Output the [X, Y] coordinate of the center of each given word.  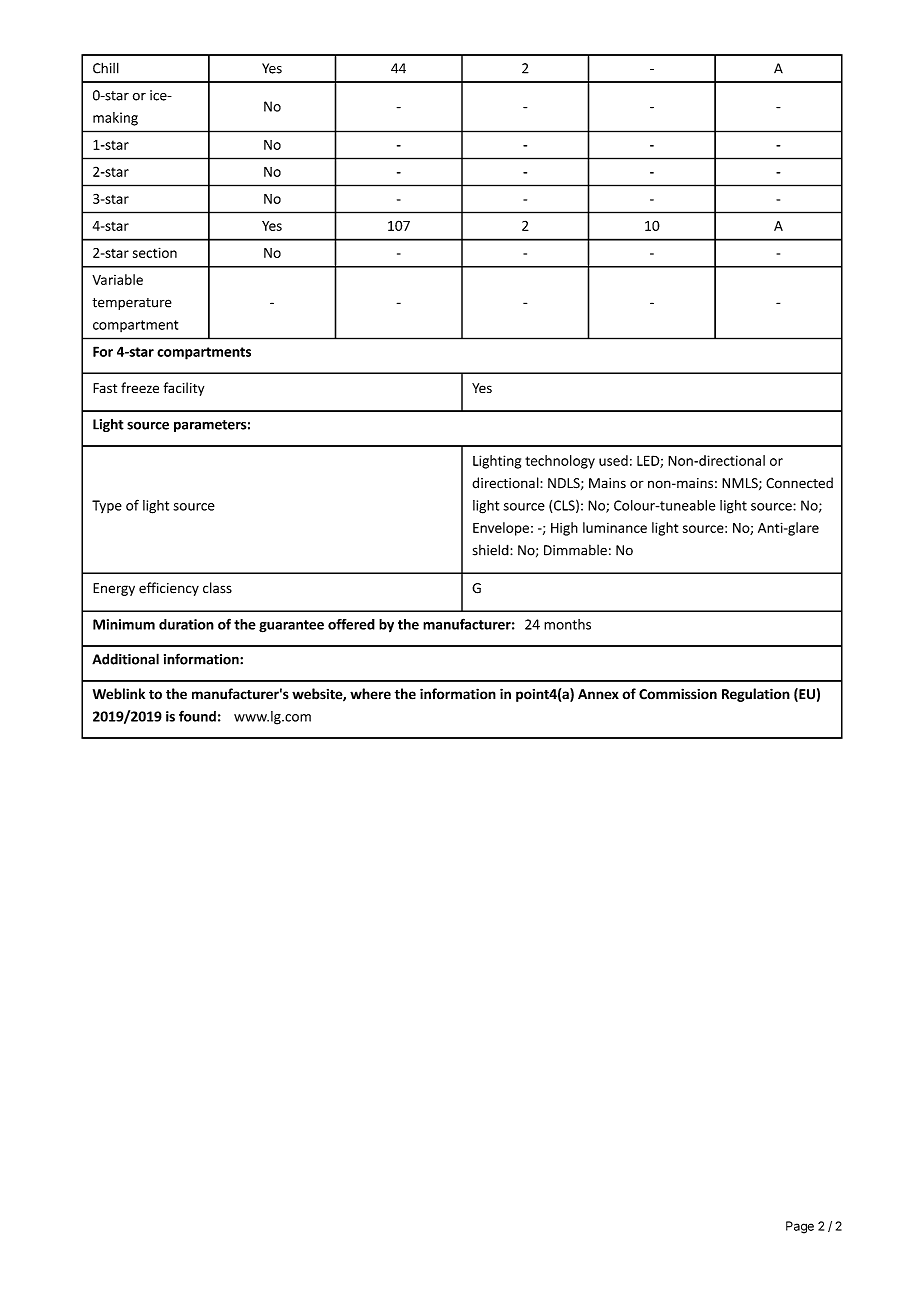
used [613, 460]
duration [186, 624]
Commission [678, 694]
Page [800, 1227]
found [197, 716]
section [155, 252]
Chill [106, 68]
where [370, 694]
